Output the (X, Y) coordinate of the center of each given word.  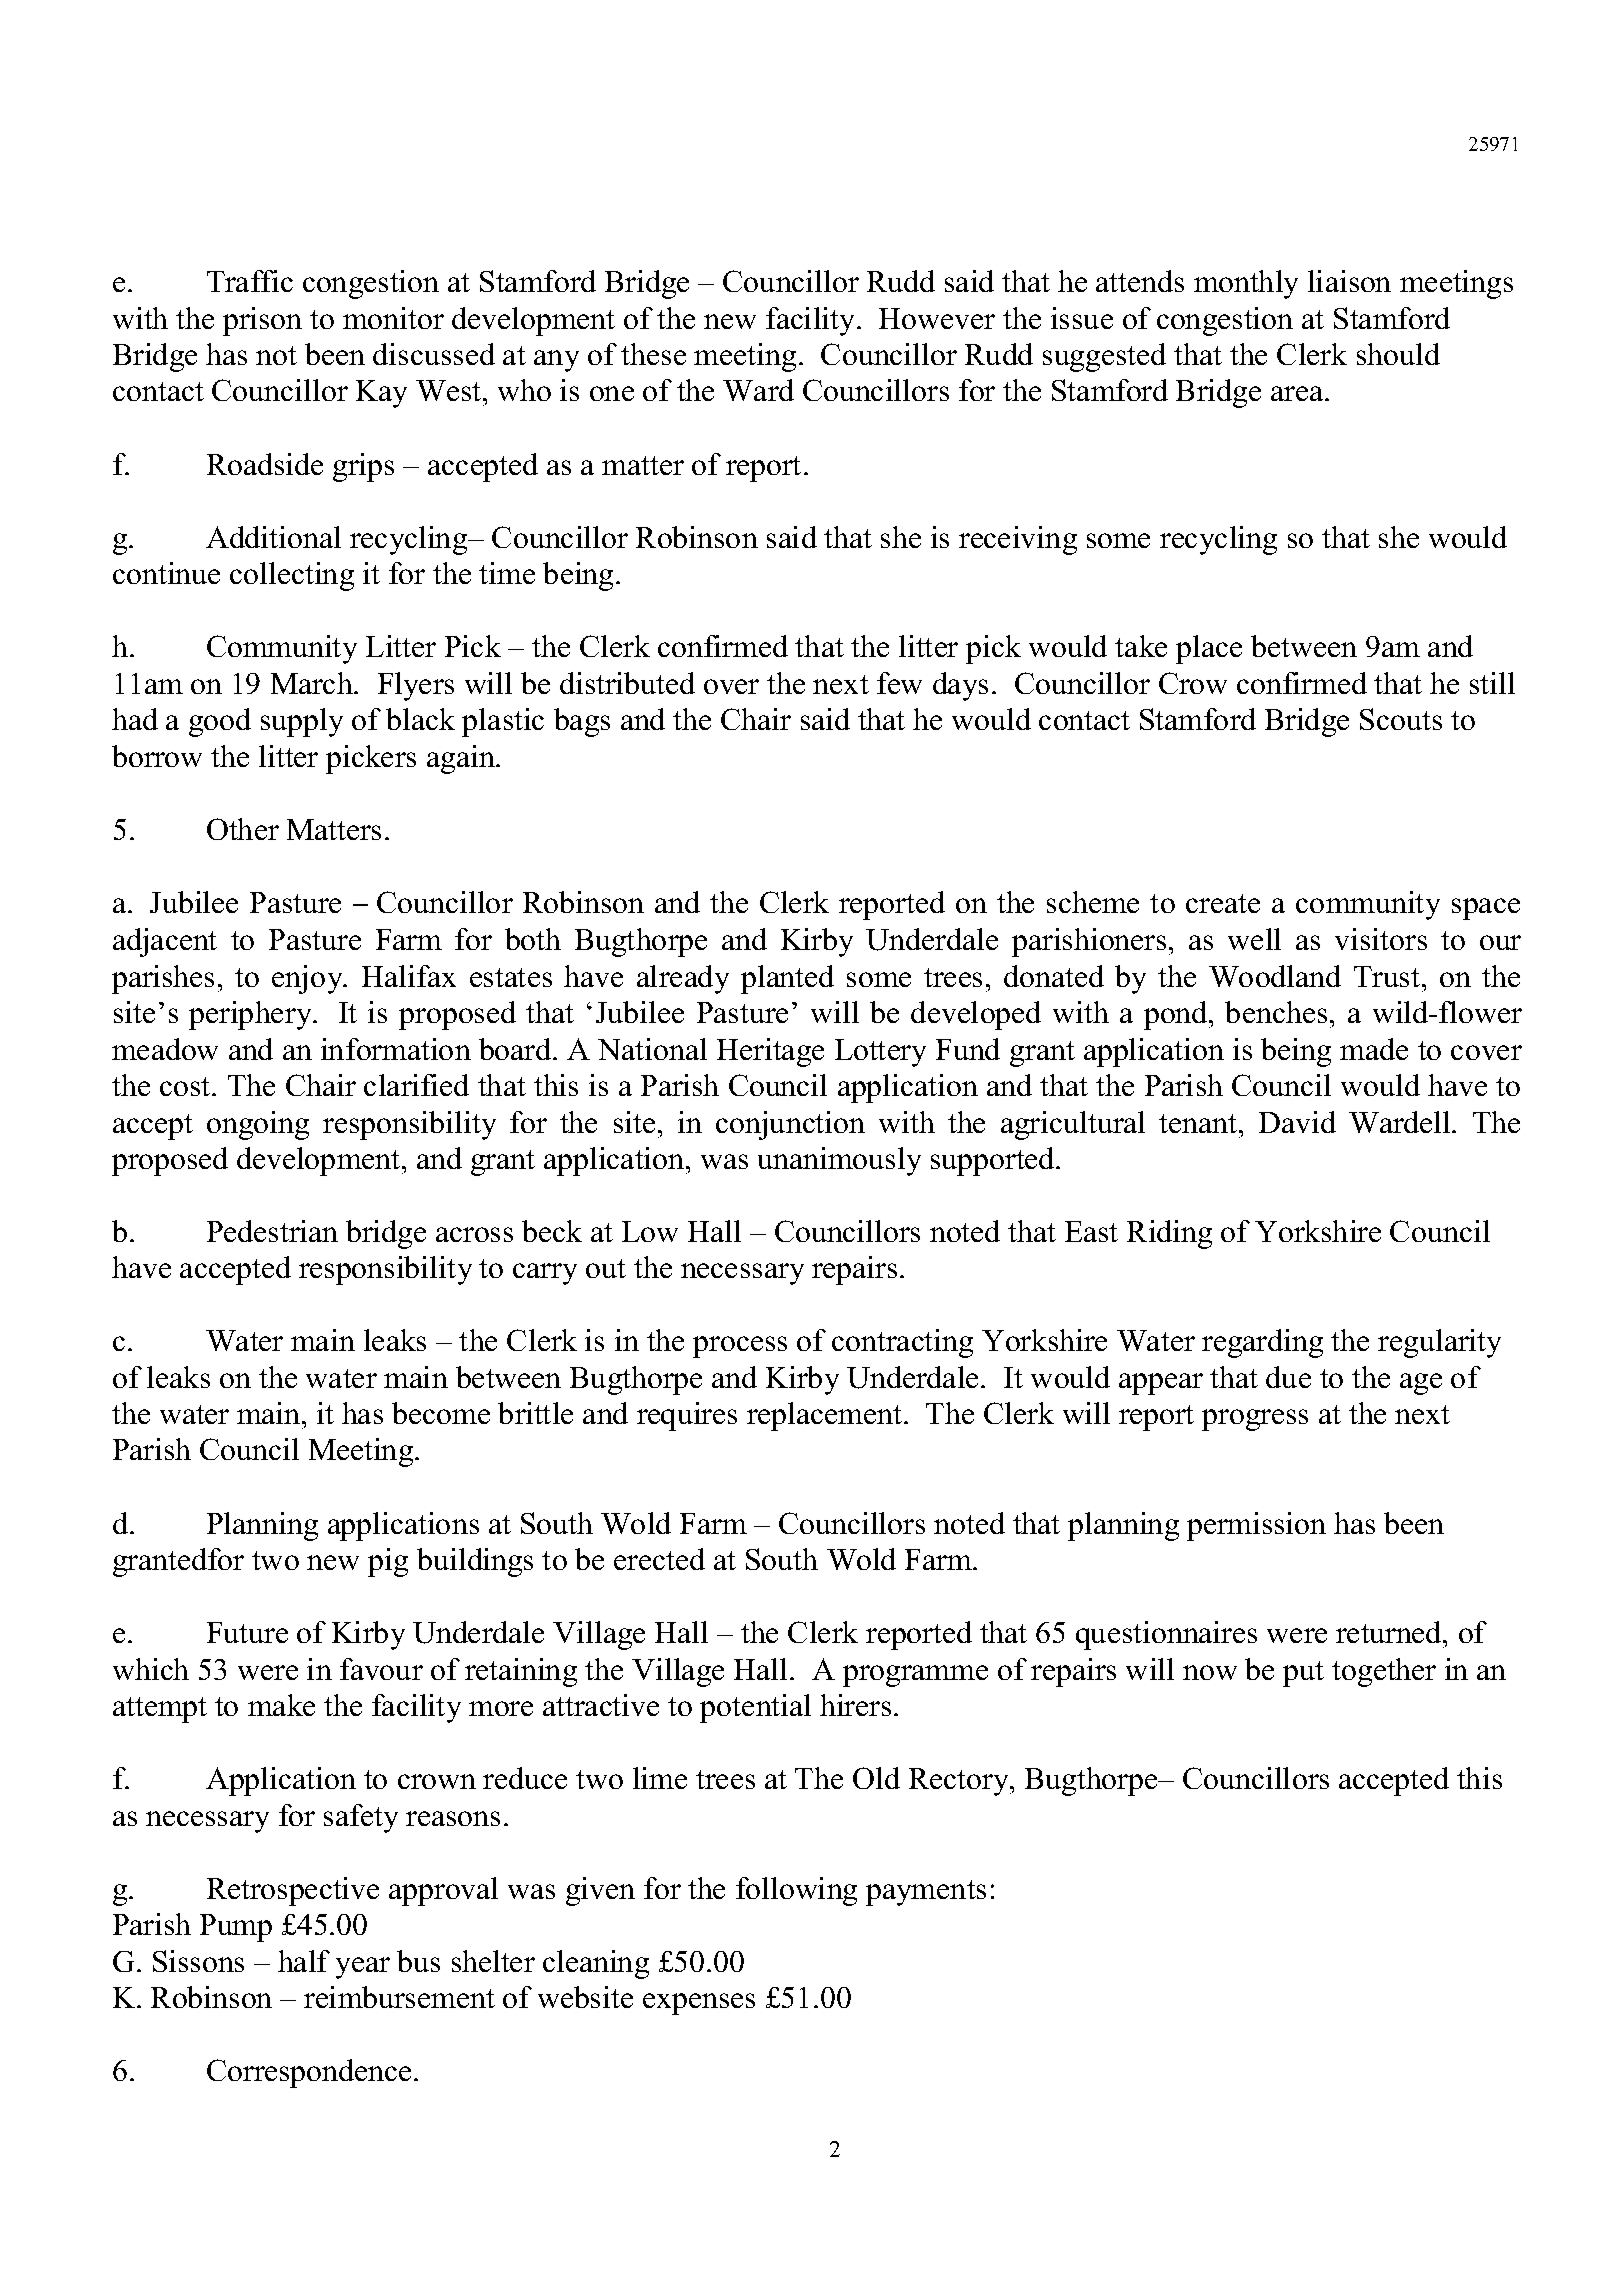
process (740, 1347)
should (1398, 354)
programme (915, 1676)
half (304, 1961)
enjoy (308, 979)
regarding (1262, 1343)
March (313, 683)
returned (1390, 1632)
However (937, 318)
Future (247, 1632)
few (899, 683)
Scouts (1401, 719)
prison (262, 321)
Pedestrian (272, 1231)
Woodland (1275, 976)
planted (787, 979)
